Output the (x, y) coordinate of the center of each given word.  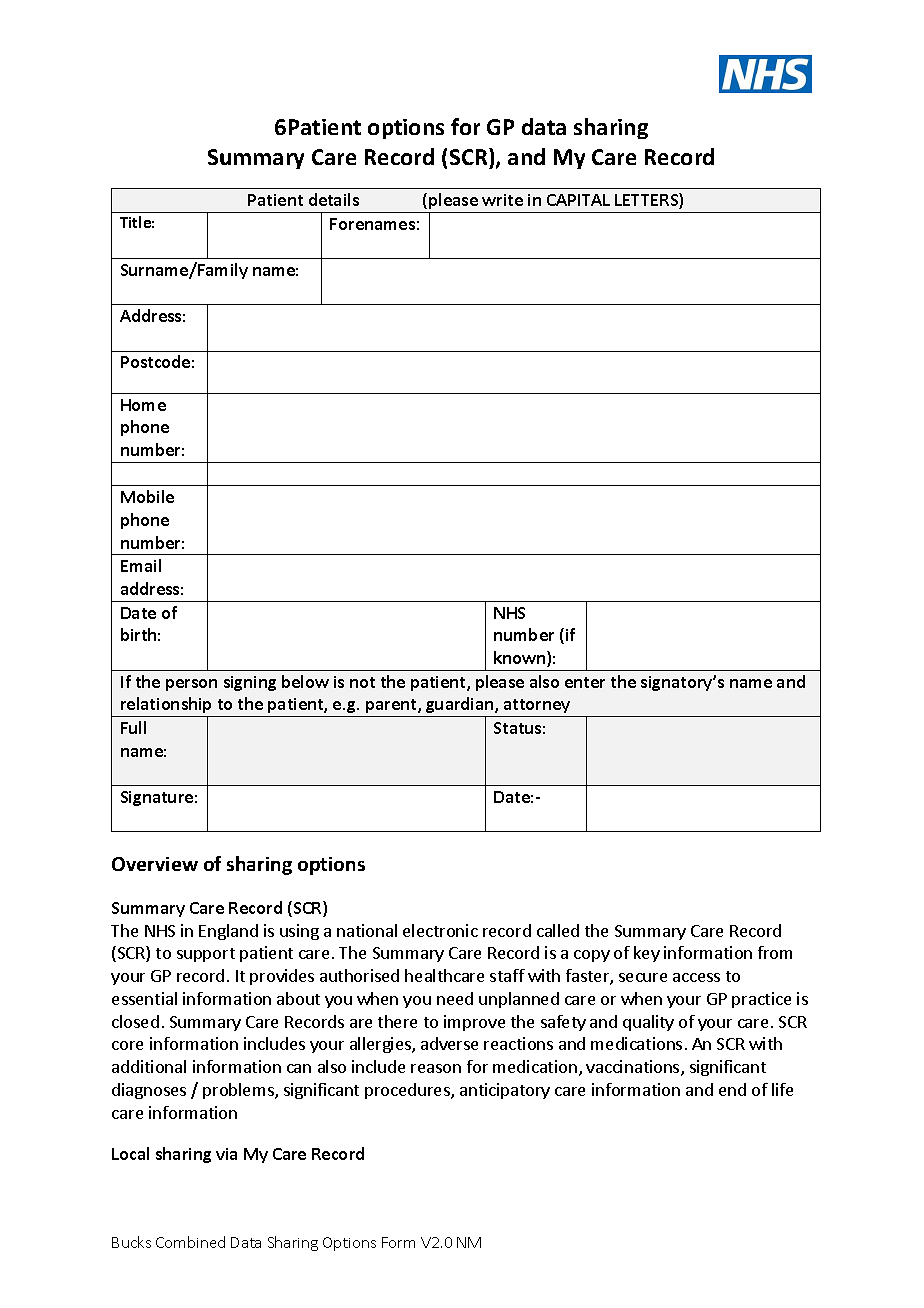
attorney (537, 708)
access (696, 977)
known (521, 659)
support (206, 955)
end (732, 1089)
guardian (460, 707)
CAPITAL (578, 200)
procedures (408, 1091)
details (334, 199)
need (455, 998)
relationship (167, 707)
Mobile (147, 496)
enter (585, 682)
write (502, 200)
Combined (190, 1242)
